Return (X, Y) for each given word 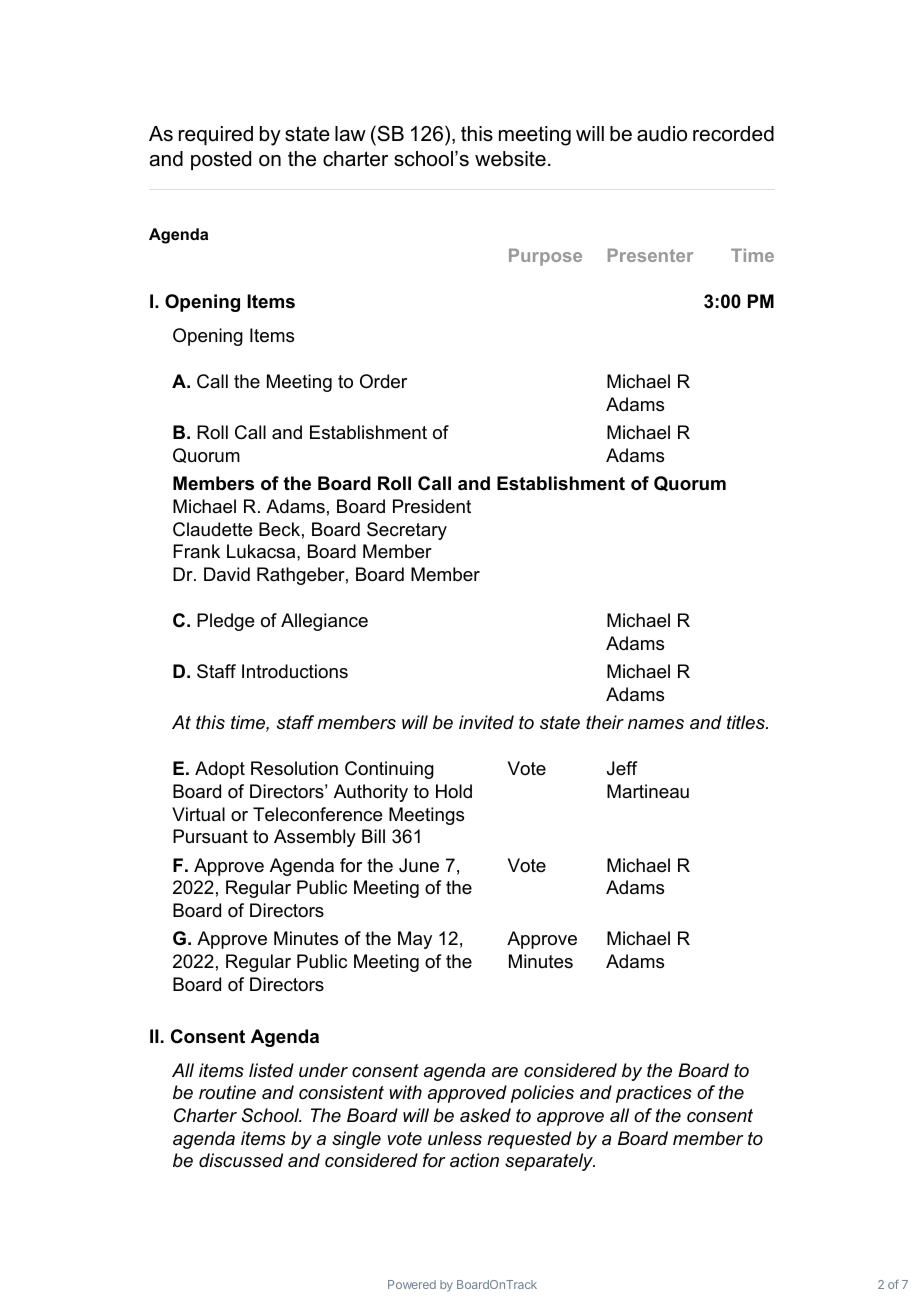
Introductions (295, 671)
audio (662, 134)
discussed (241, 1160)
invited (486, 722)
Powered (412, 1284)
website (510, 159)
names (656, 724)
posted (221, 160)
